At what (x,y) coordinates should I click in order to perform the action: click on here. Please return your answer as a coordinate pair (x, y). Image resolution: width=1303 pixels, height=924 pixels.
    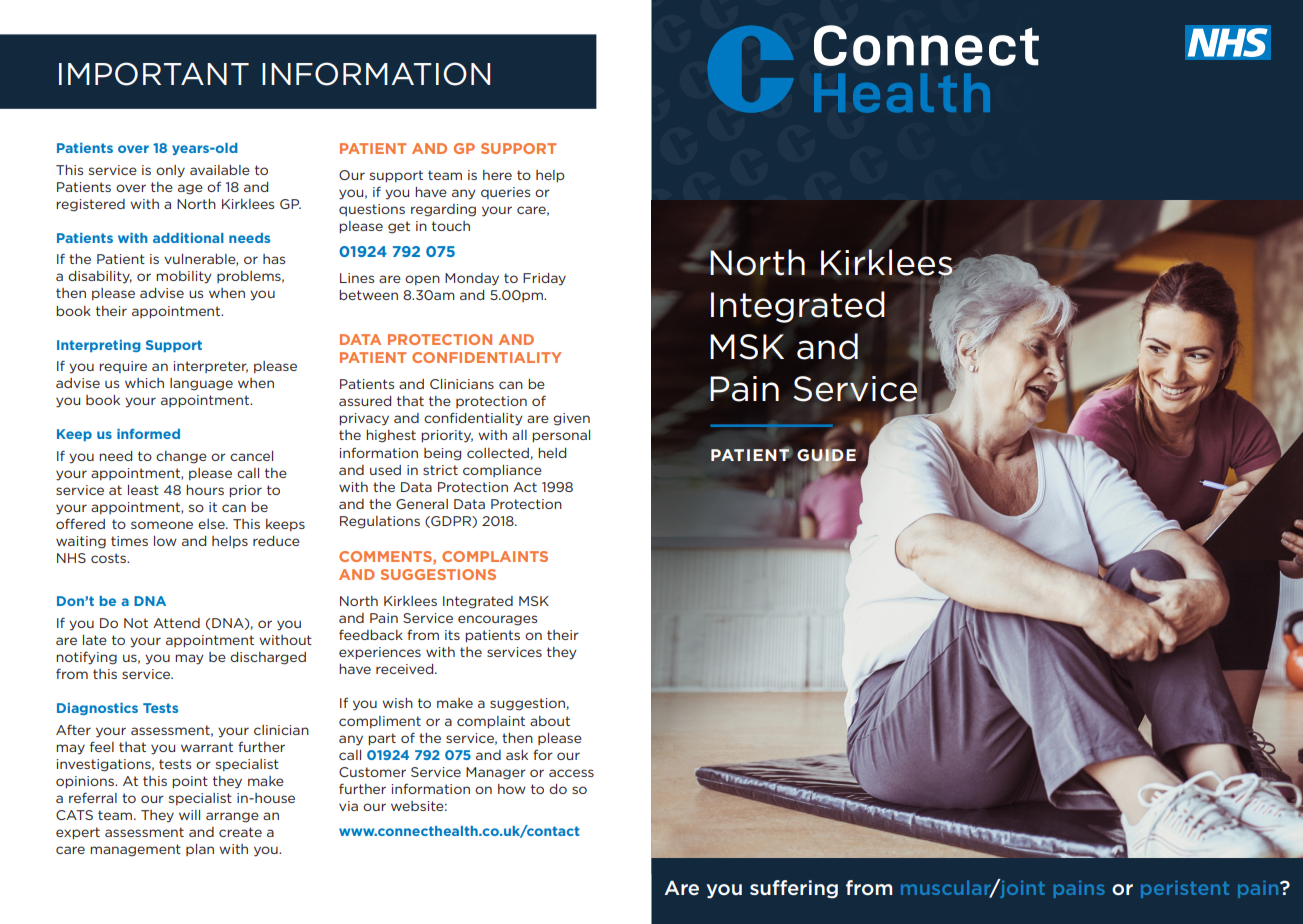
    Looking at the image, I should click on (497, 175).
